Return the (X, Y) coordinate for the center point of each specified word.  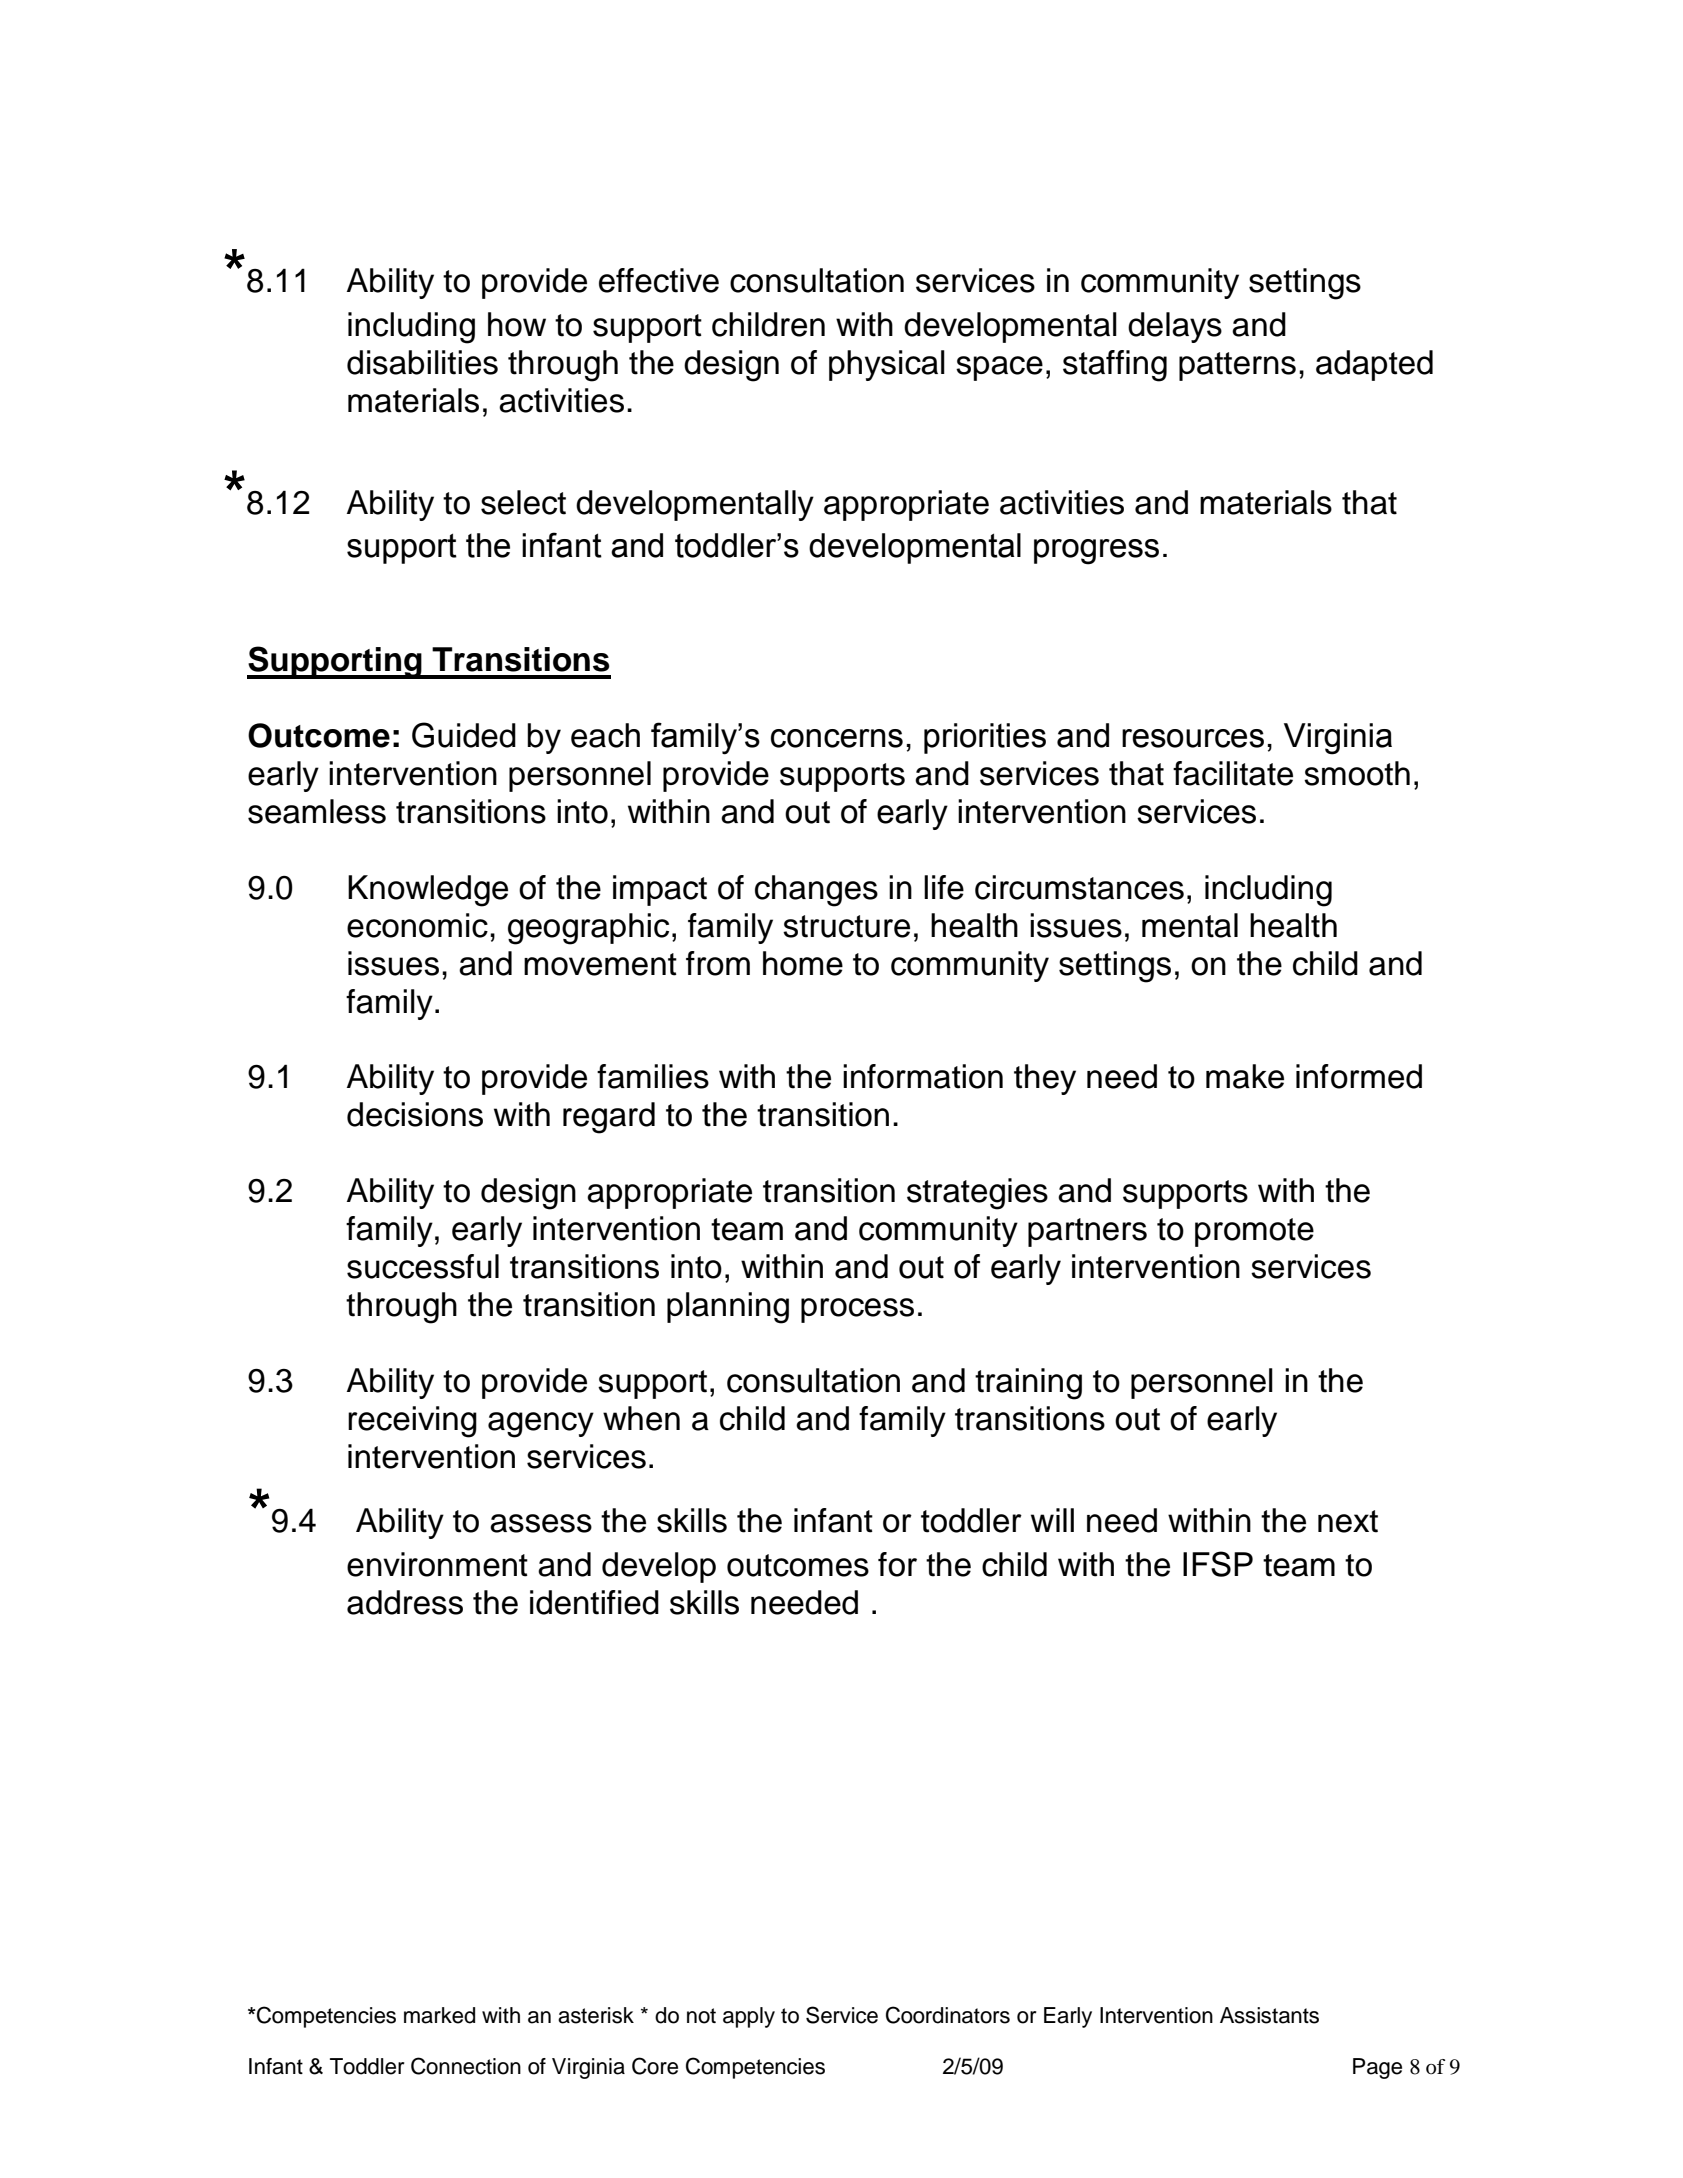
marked (439, 2015)
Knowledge (428, 891)
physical (887, 365)
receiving (412, 1422)
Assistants (1269, 2015)
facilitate (1233, 773)
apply (749, 2017)
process (857, 1310)
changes (816, 891)
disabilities (422, 362)
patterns (1237, 366)
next (1348, 1521)
